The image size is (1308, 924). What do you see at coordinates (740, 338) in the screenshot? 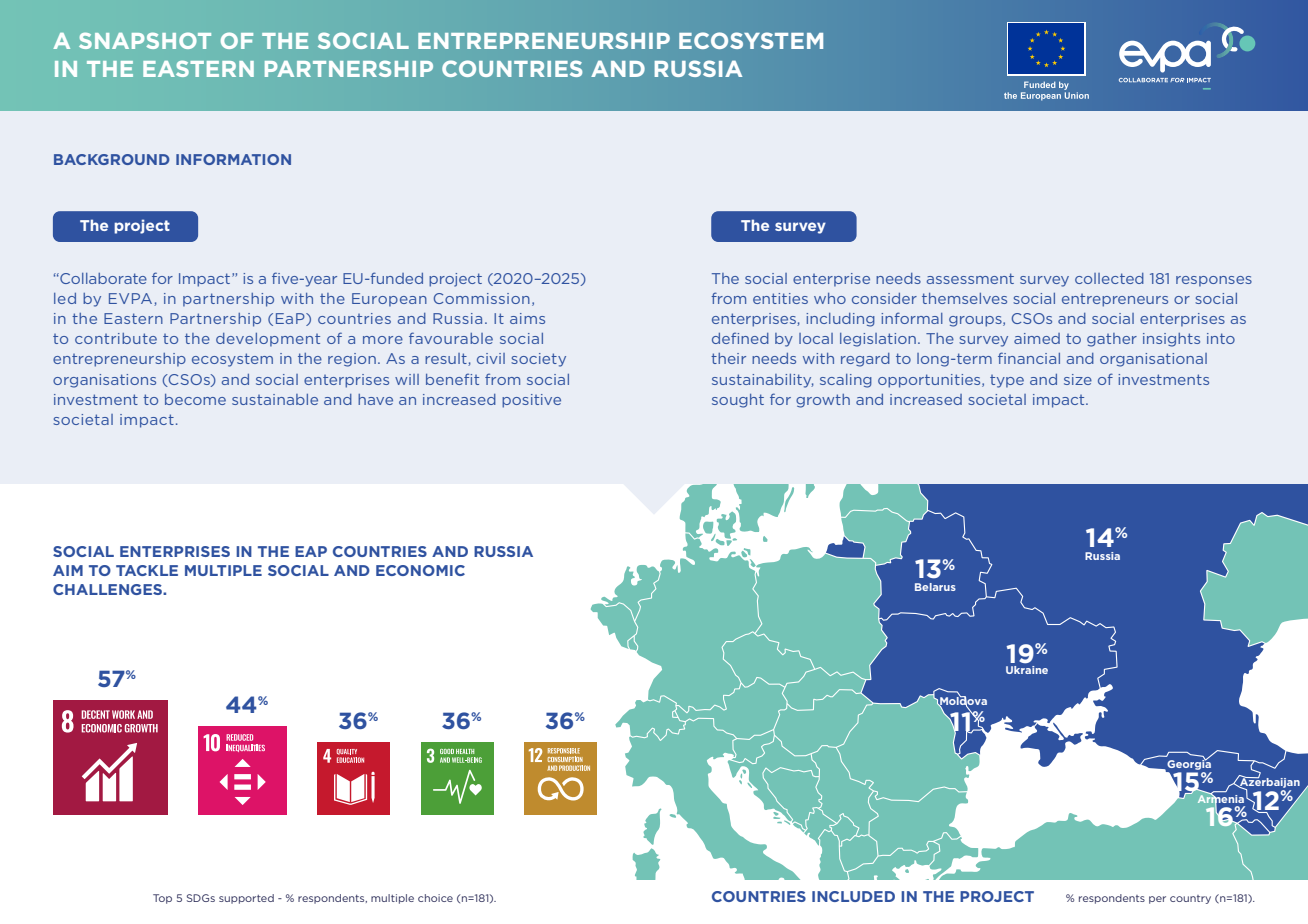
I see `defined` at bounding box center [740, 338].
